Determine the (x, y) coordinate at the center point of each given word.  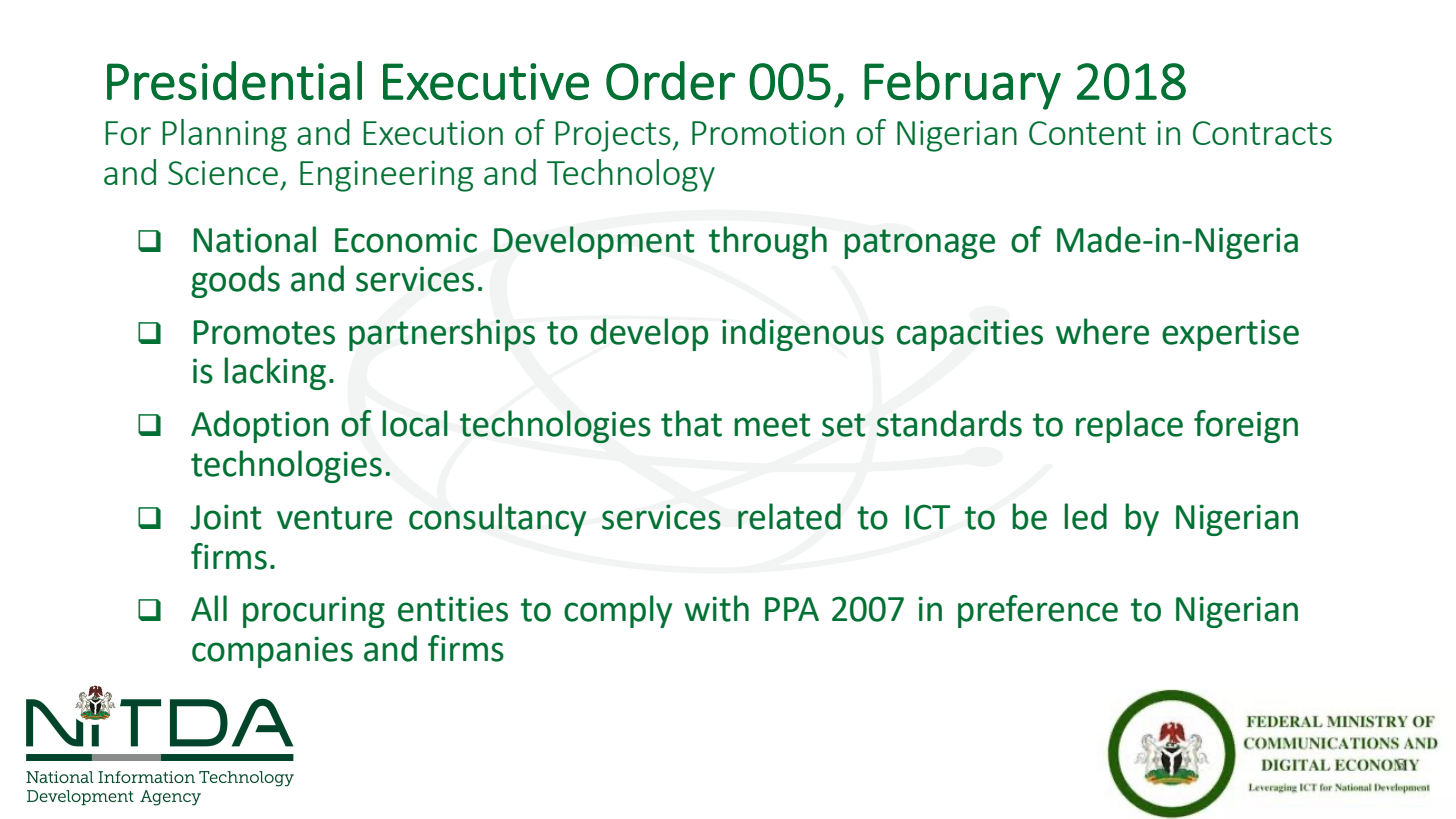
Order (670, 80)
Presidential (234, 80)
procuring (314, 612)
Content (1087, 133)
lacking (275, 373)
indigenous (803, 334)
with (716, 608)
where (1102, 331)
